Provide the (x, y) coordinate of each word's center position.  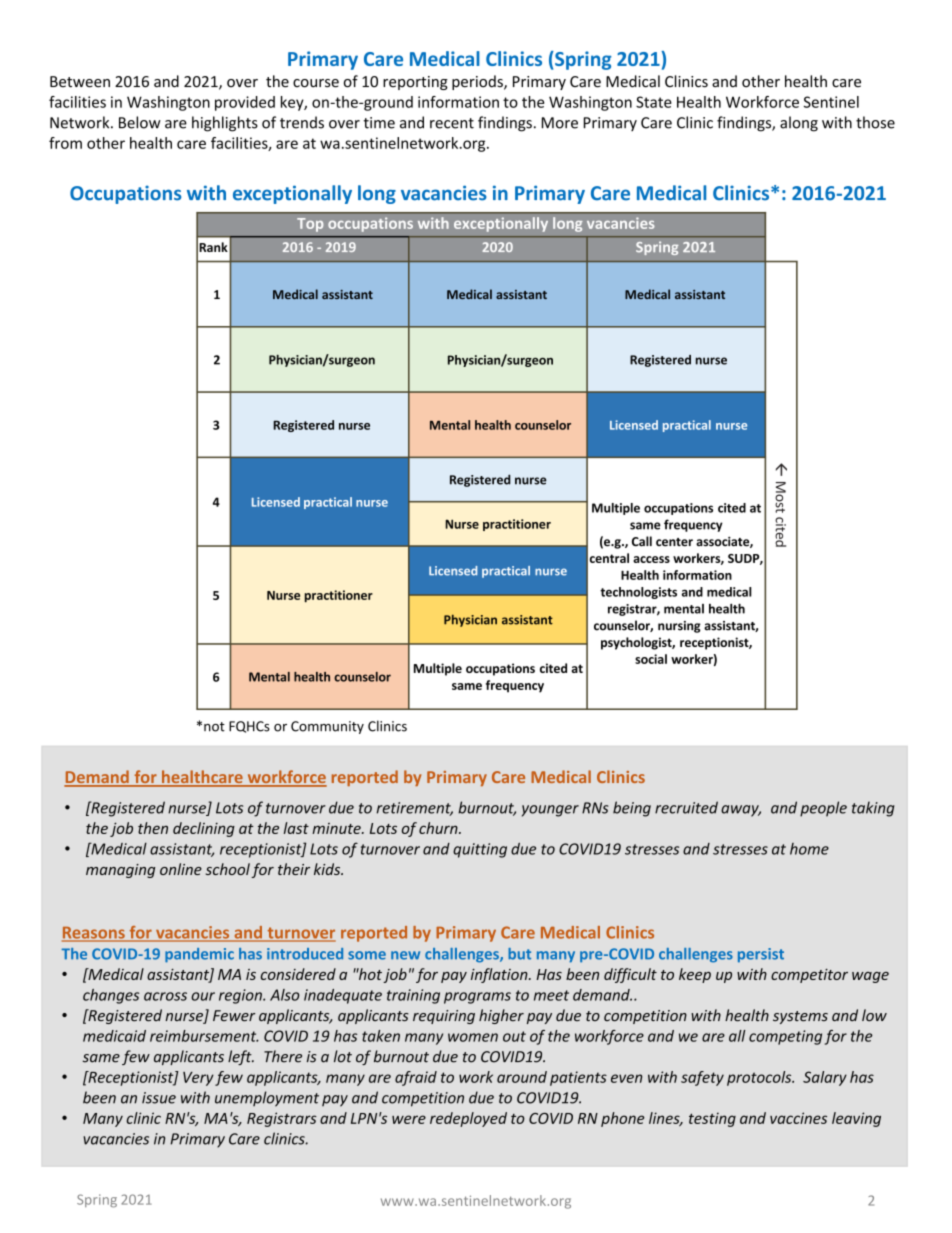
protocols (760, 1078)
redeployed (468, 1119)
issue (159, 1098)
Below (140, 122)
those (875, 122)
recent (452, 123)
